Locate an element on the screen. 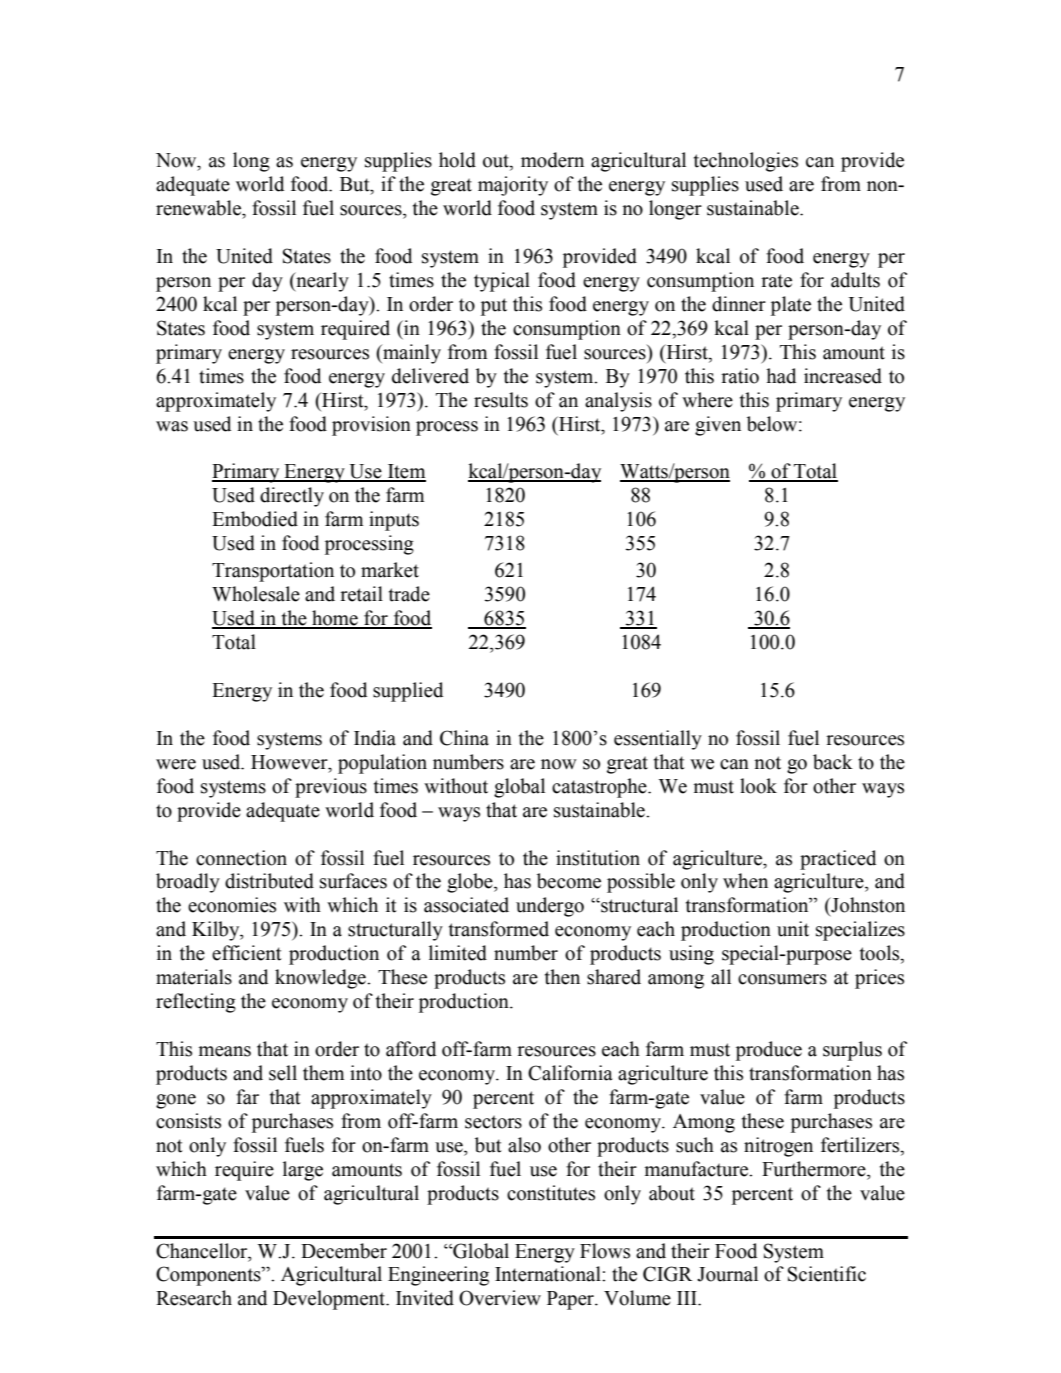 The height and width of the screenshot is (1373, 1061). International is located at coordinates (549, 1274).
